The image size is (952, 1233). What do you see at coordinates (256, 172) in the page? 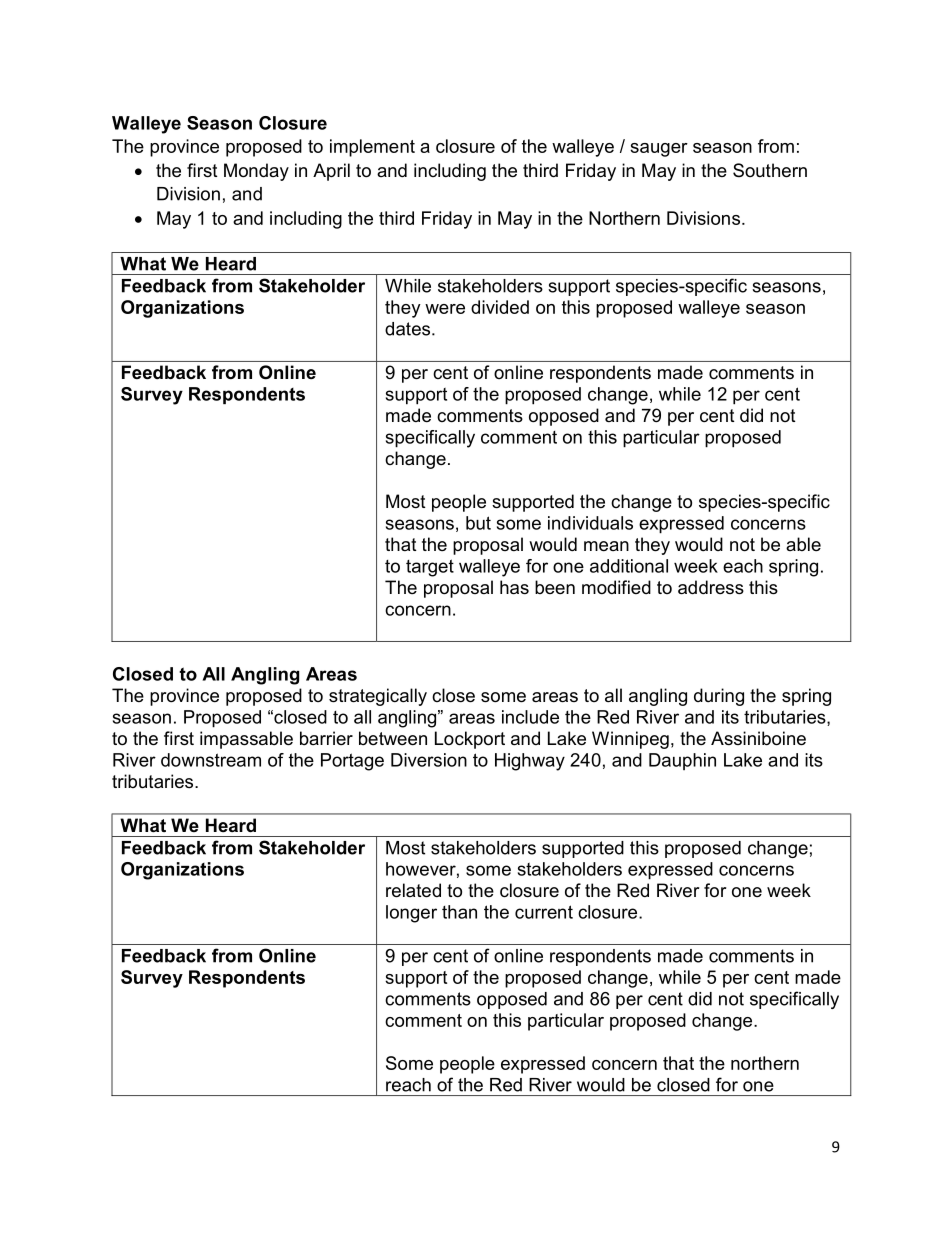
I see `Monday` at bounding box center [256, 172].
